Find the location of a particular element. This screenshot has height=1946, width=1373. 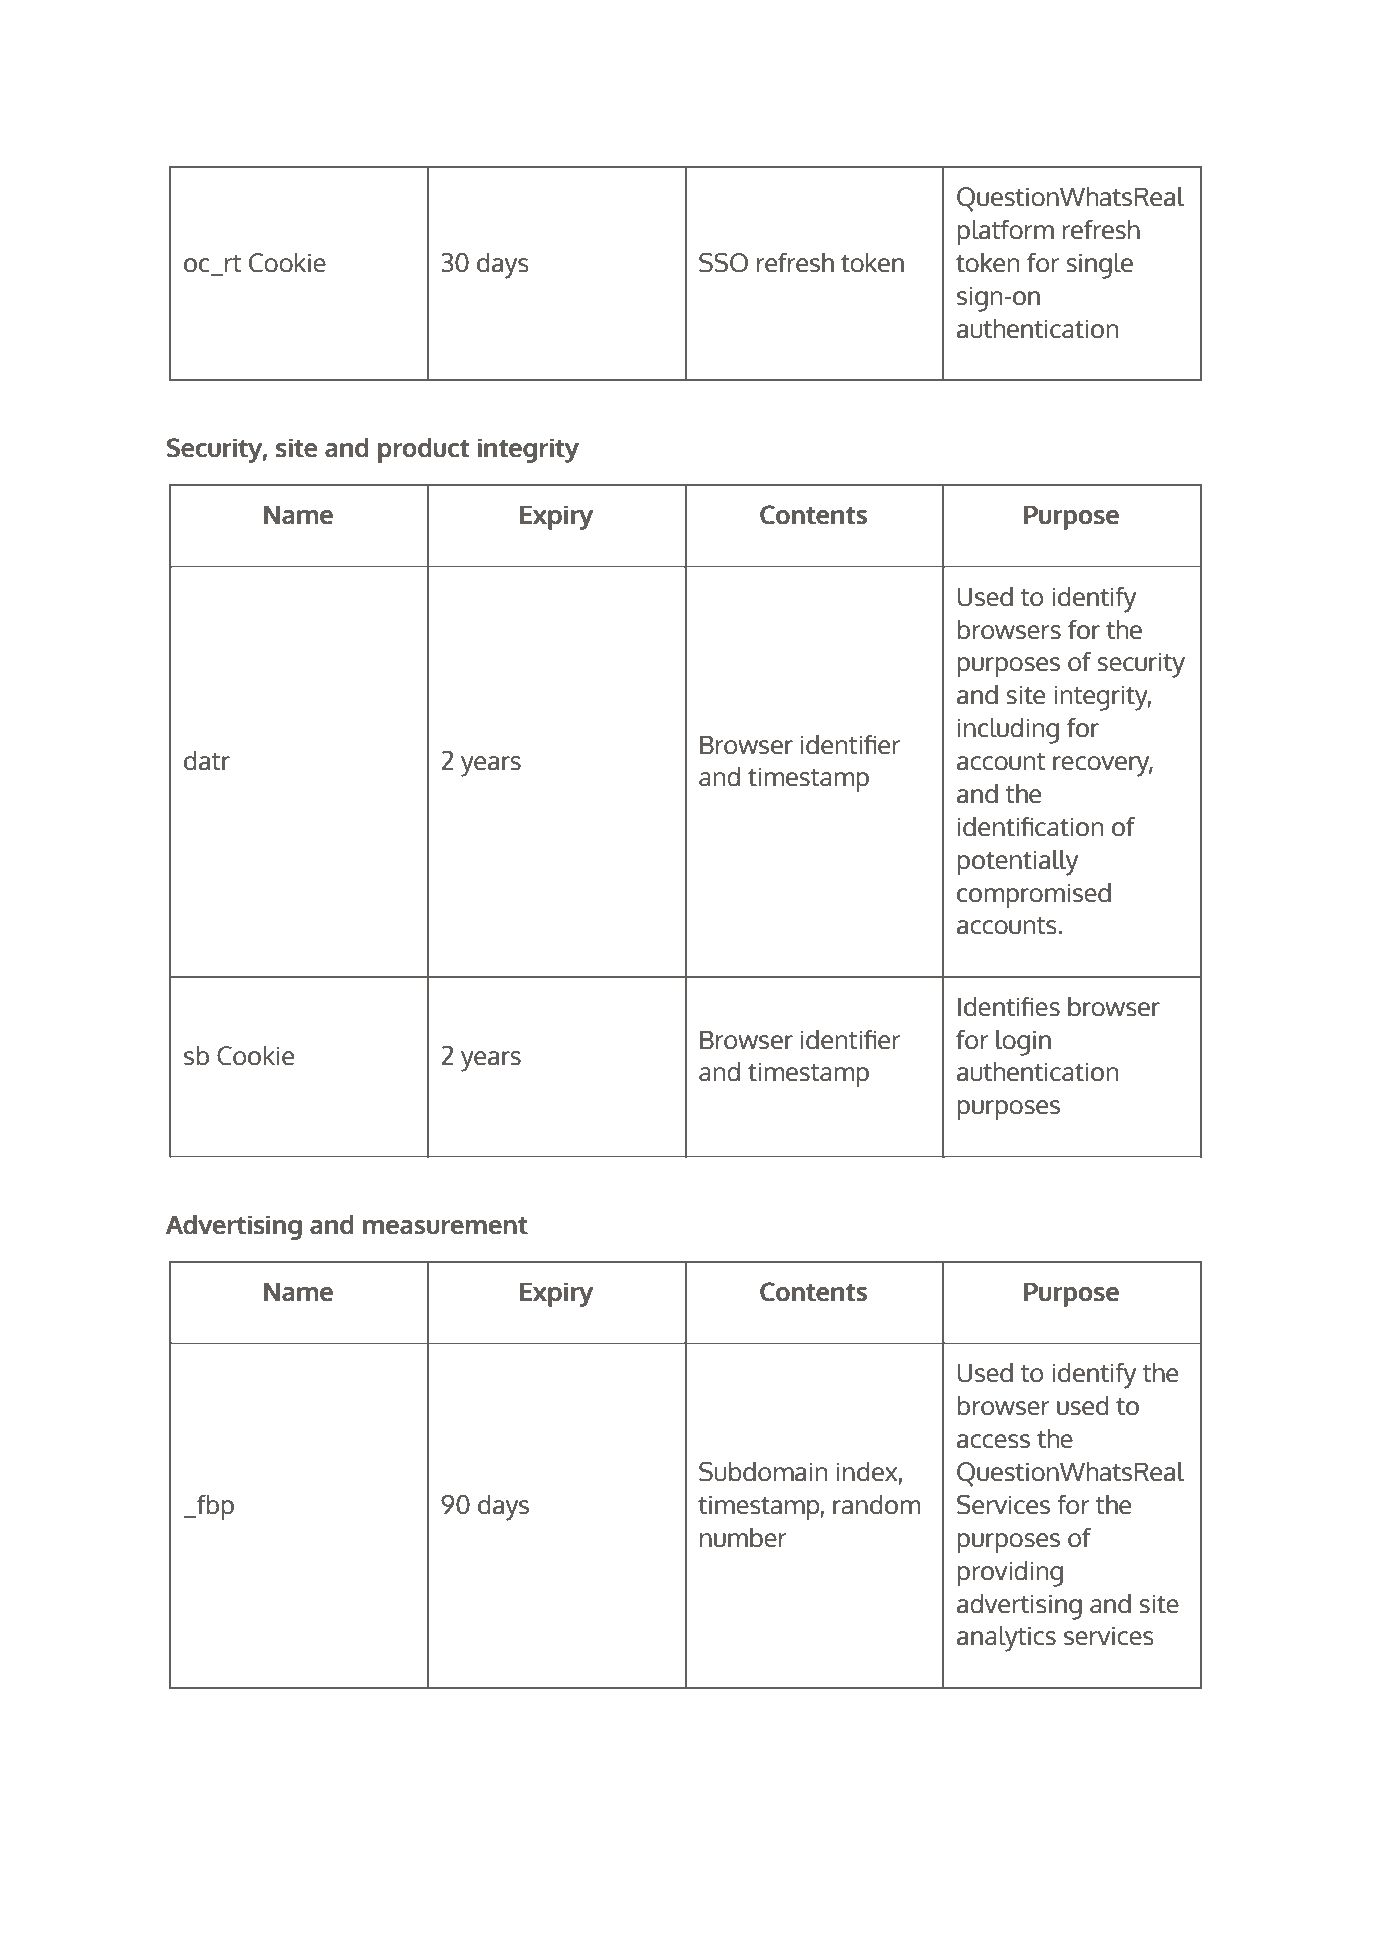

product is located at coordinates (423, 450).
